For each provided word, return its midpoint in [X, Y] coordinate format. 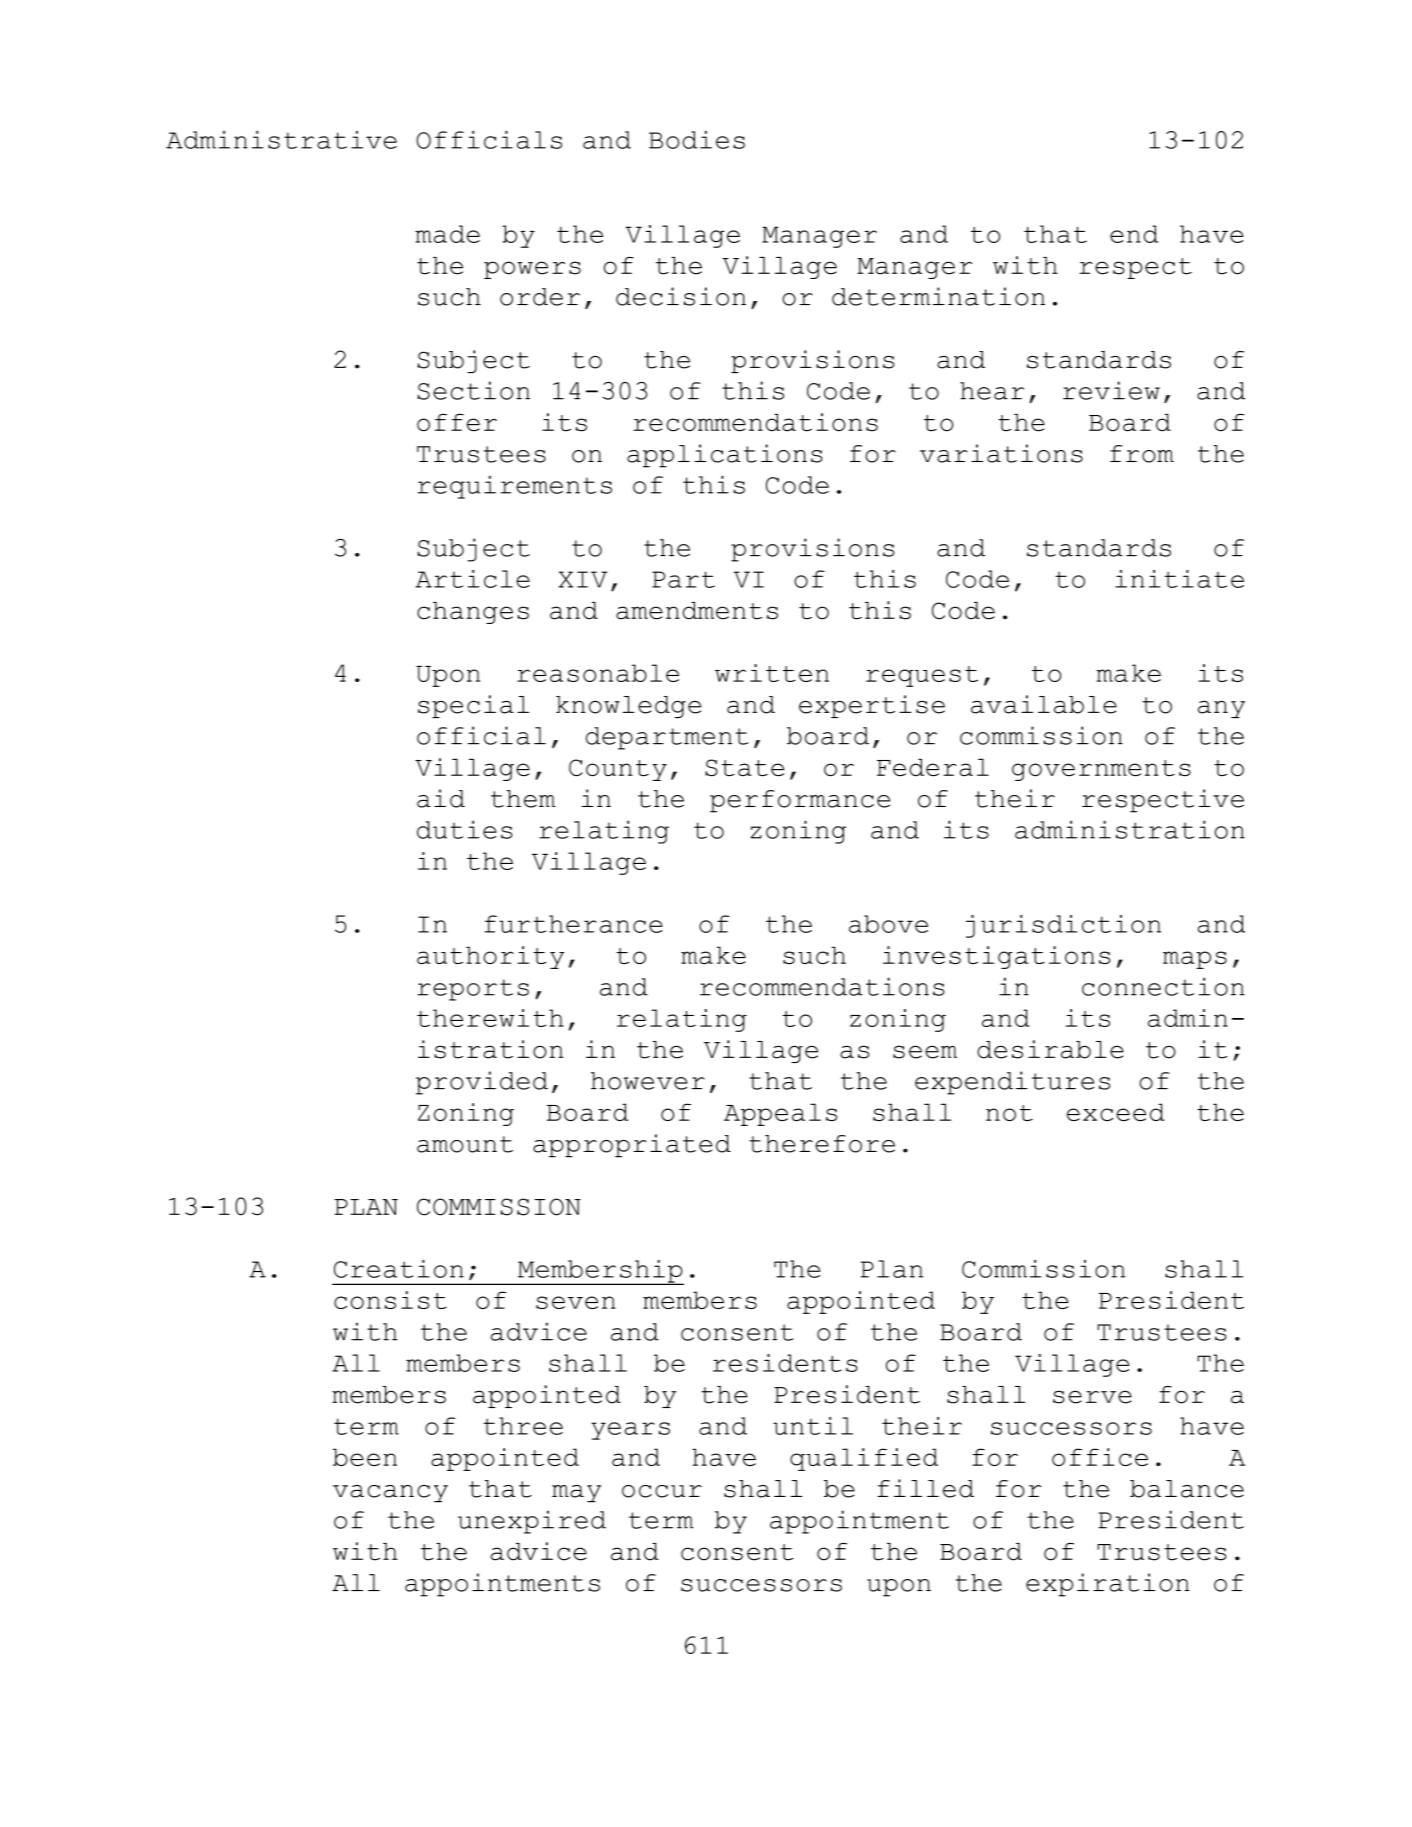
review [1111, 390]
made [447, 234]
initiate [1179, 579]
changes [473, 613]
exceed [1116, 1112]
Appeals [780, 1114]
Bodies [697, 140]
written [772, 673]
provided [482, 1083]
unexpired [532, 1522]
